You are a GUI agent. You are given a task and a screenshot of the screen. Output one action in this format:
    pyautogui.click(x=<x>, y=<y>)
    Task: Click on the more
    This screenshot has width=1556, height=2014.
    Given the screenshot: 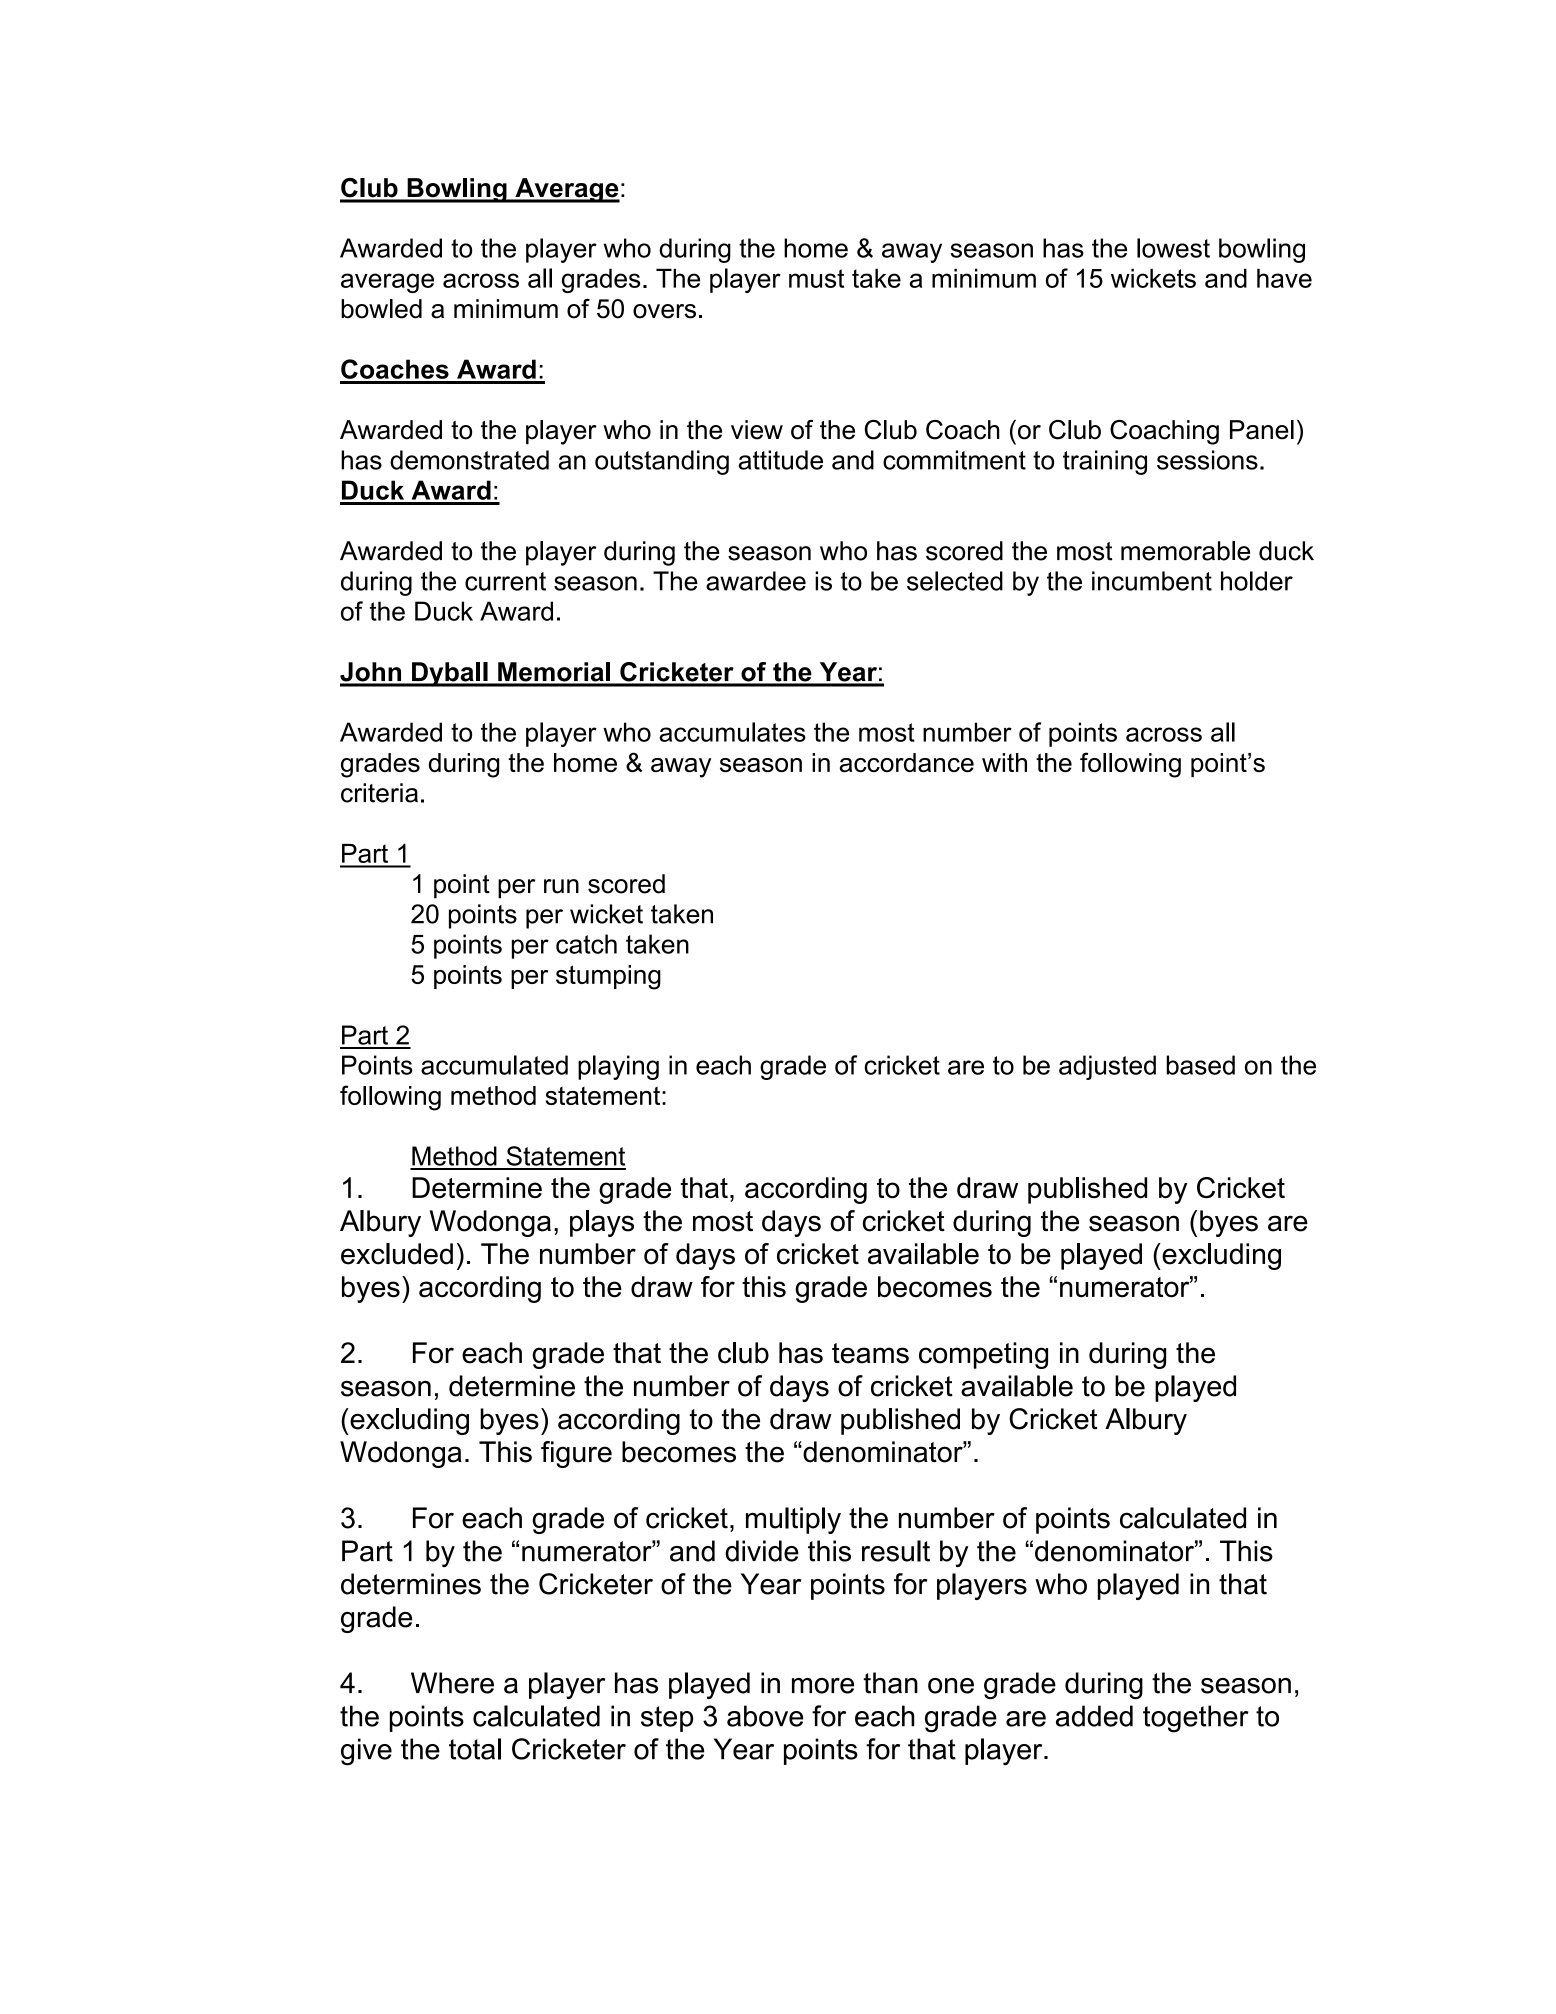 What is the action you would take?
    pyautogui.click(x=823, y=1686)
